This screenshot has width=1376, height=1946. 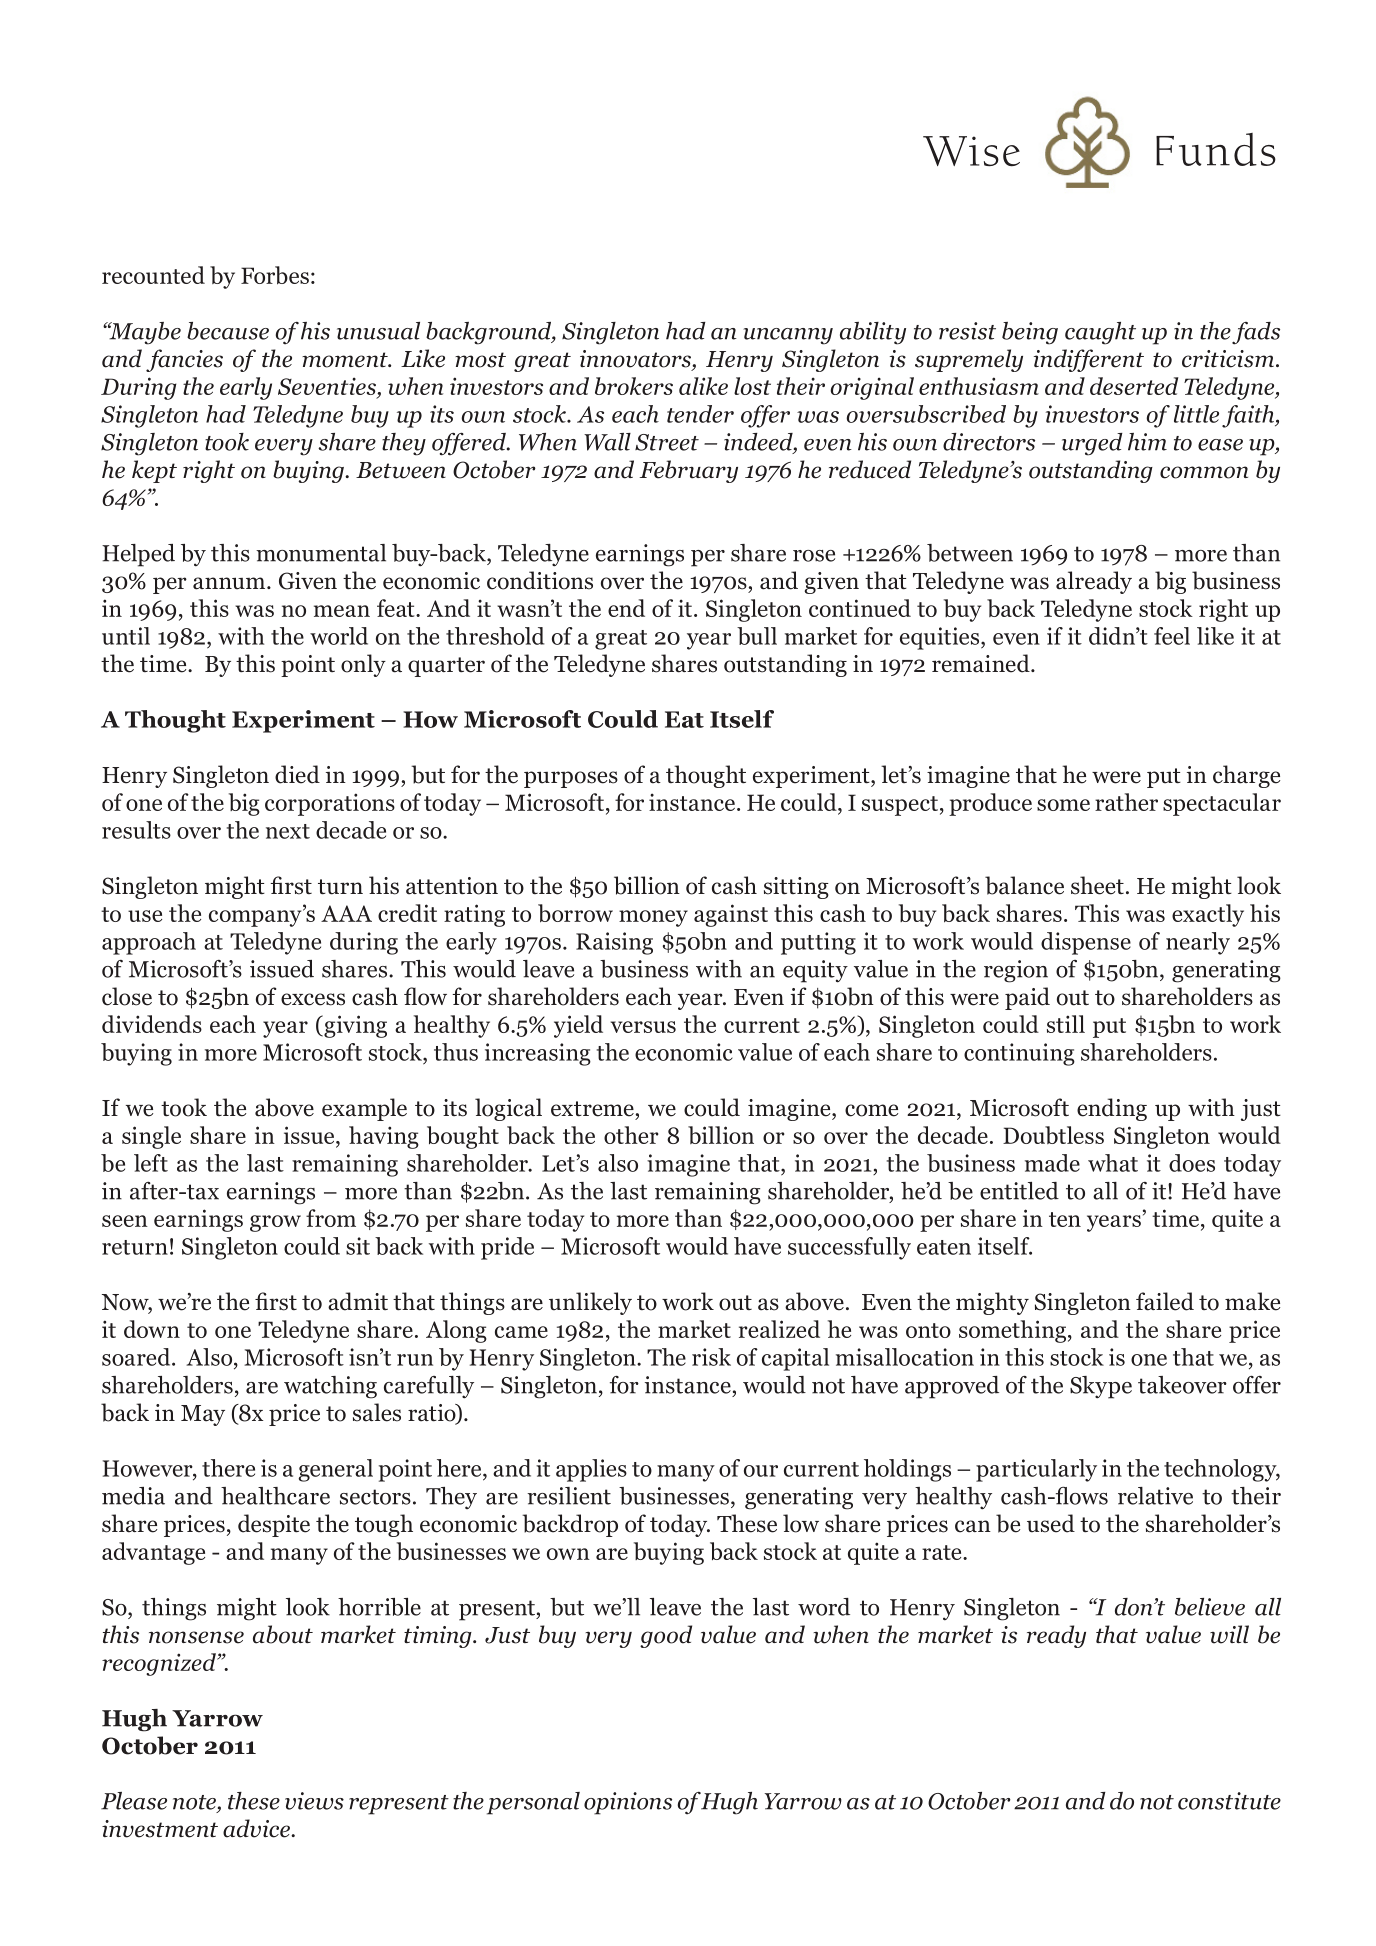 I want to click on dispense, so click(x=1086, y=943).
